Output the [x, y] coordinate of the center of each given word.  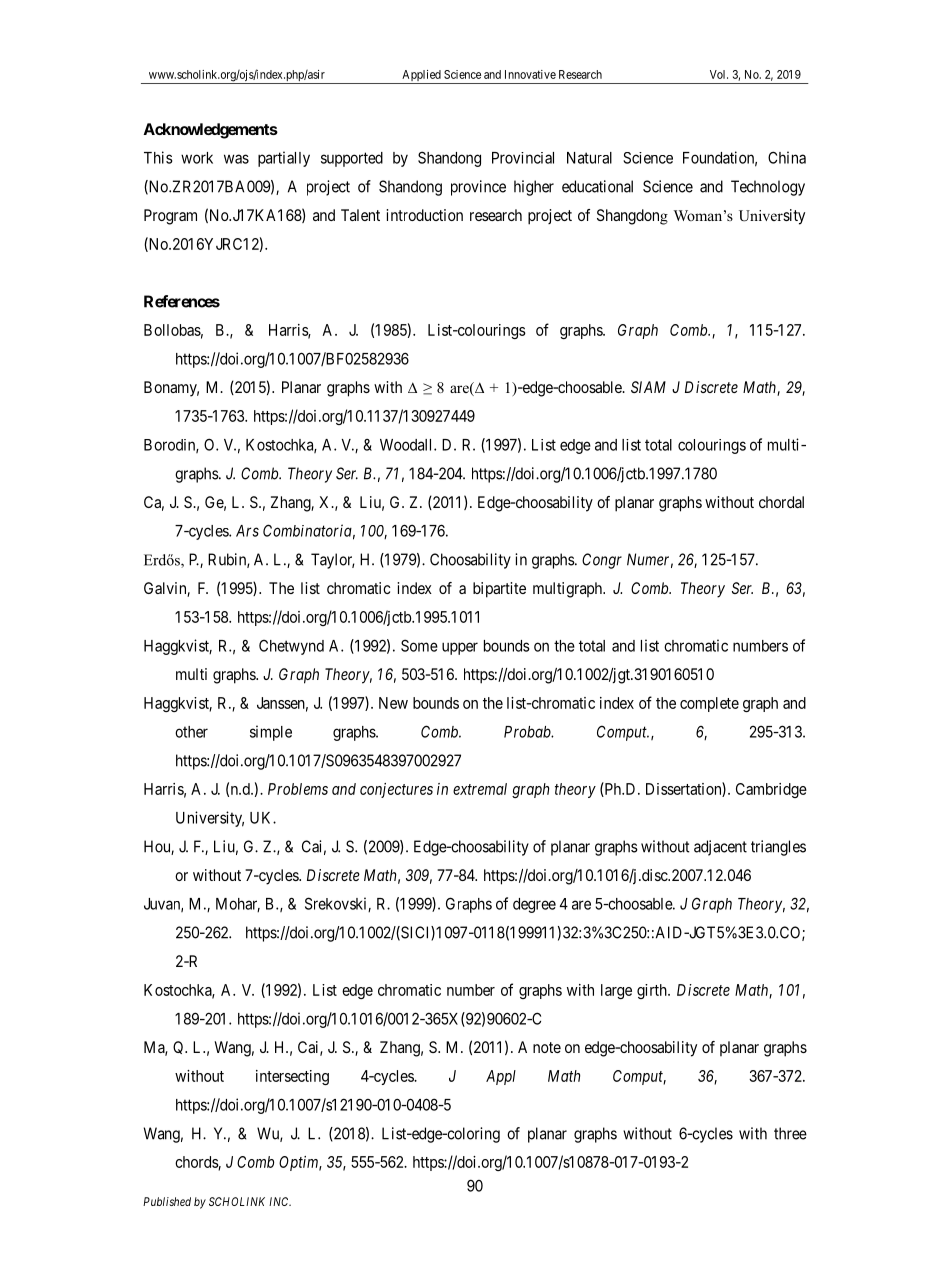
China [787, 157]
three [790, 1133]
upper [460, 648]
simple [271, 733]
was [236, 159]
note [547, 1047]
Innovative [530, 74]
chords [197, 1163]
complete [709, 704]
